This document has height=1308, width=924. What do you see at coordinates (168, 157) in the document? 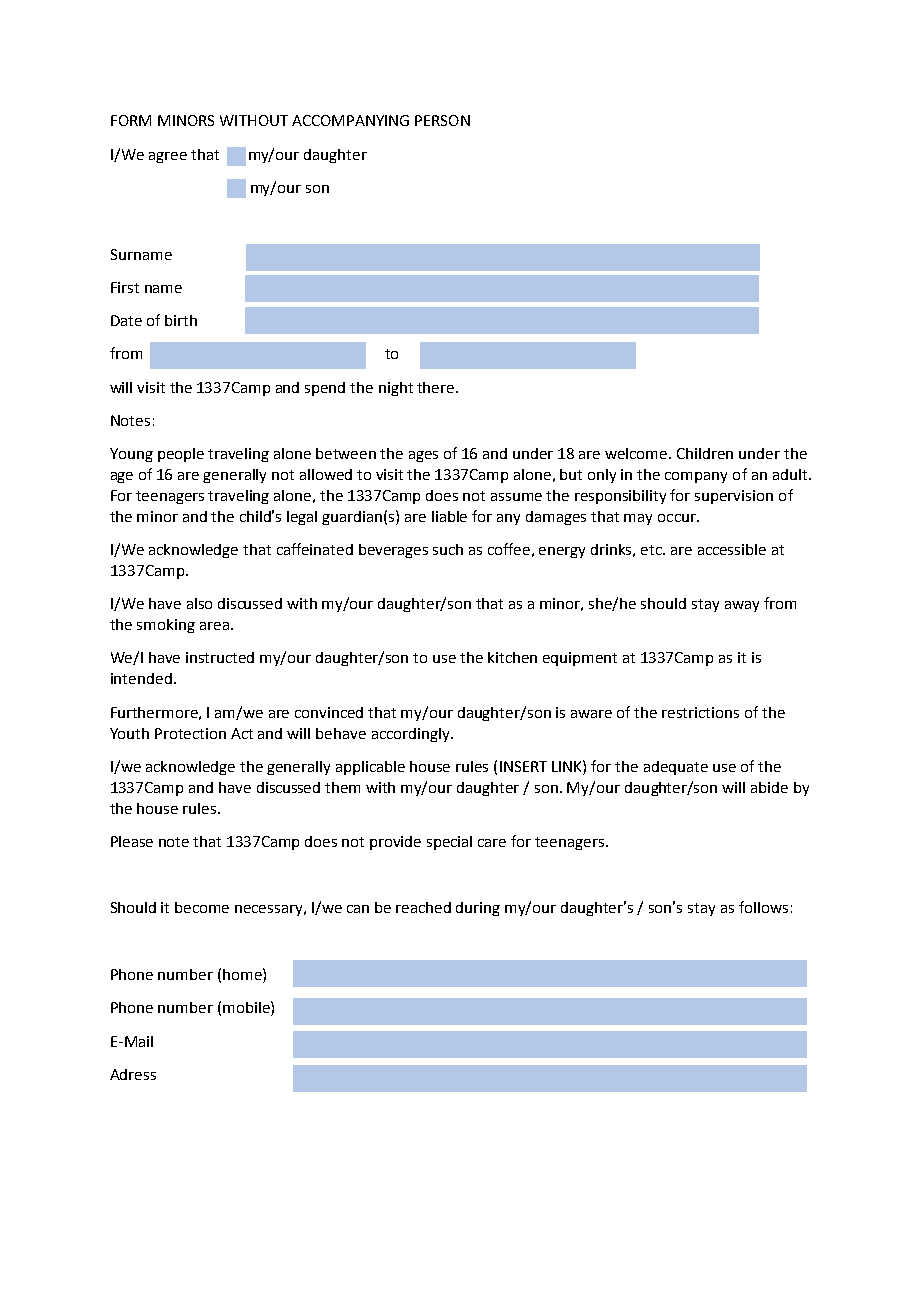
I see `agree` at bounding box center [168, 157].
